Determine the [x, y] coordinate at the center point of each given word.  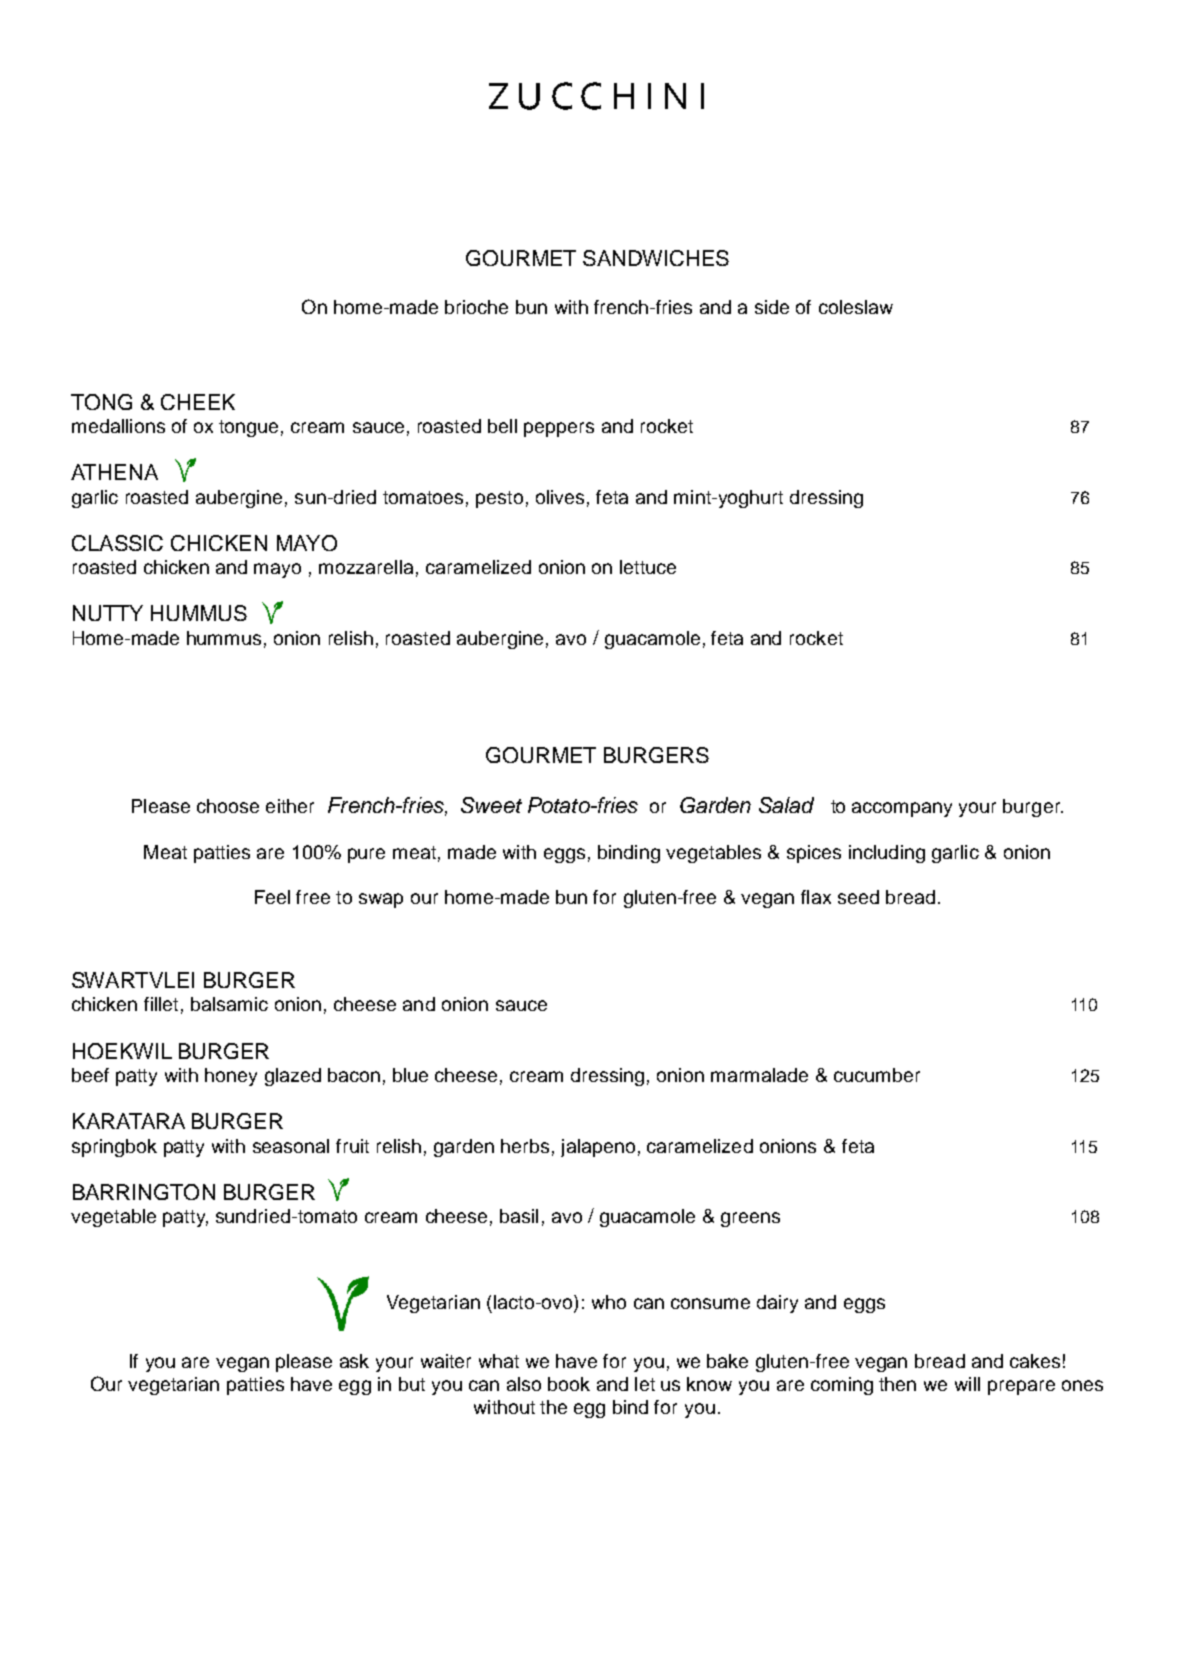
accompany [902, 809]
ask [354, 1361]
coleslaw [856, 307]
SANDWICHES [656, 258]
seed [858, 897]
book [569, 1384]
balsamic [229, 1004]
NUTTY [108, 613]
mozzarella [366, 567]
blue [410, 1075]
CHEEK [198, 402]
